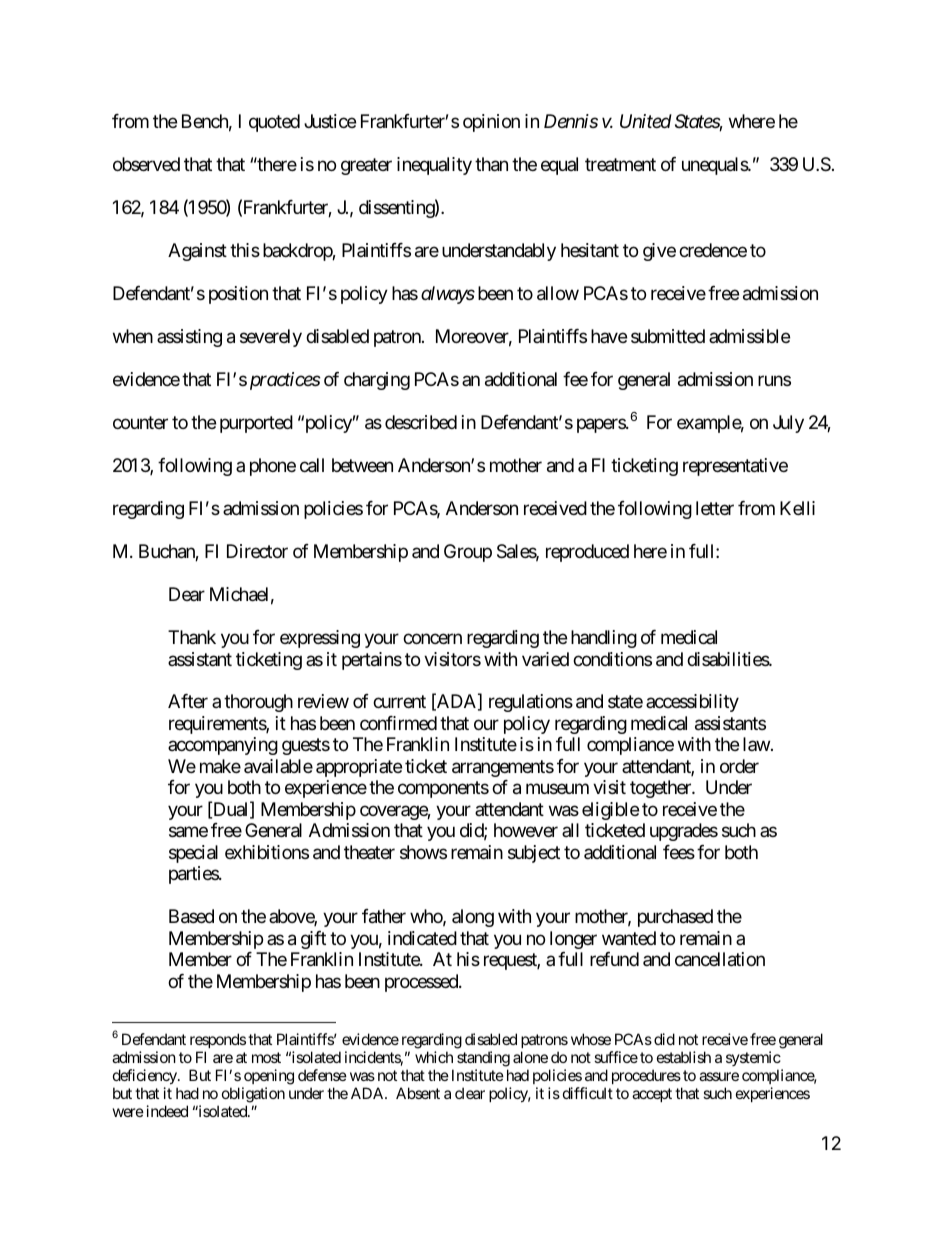  I want to click on Group, so click(468, 553).
